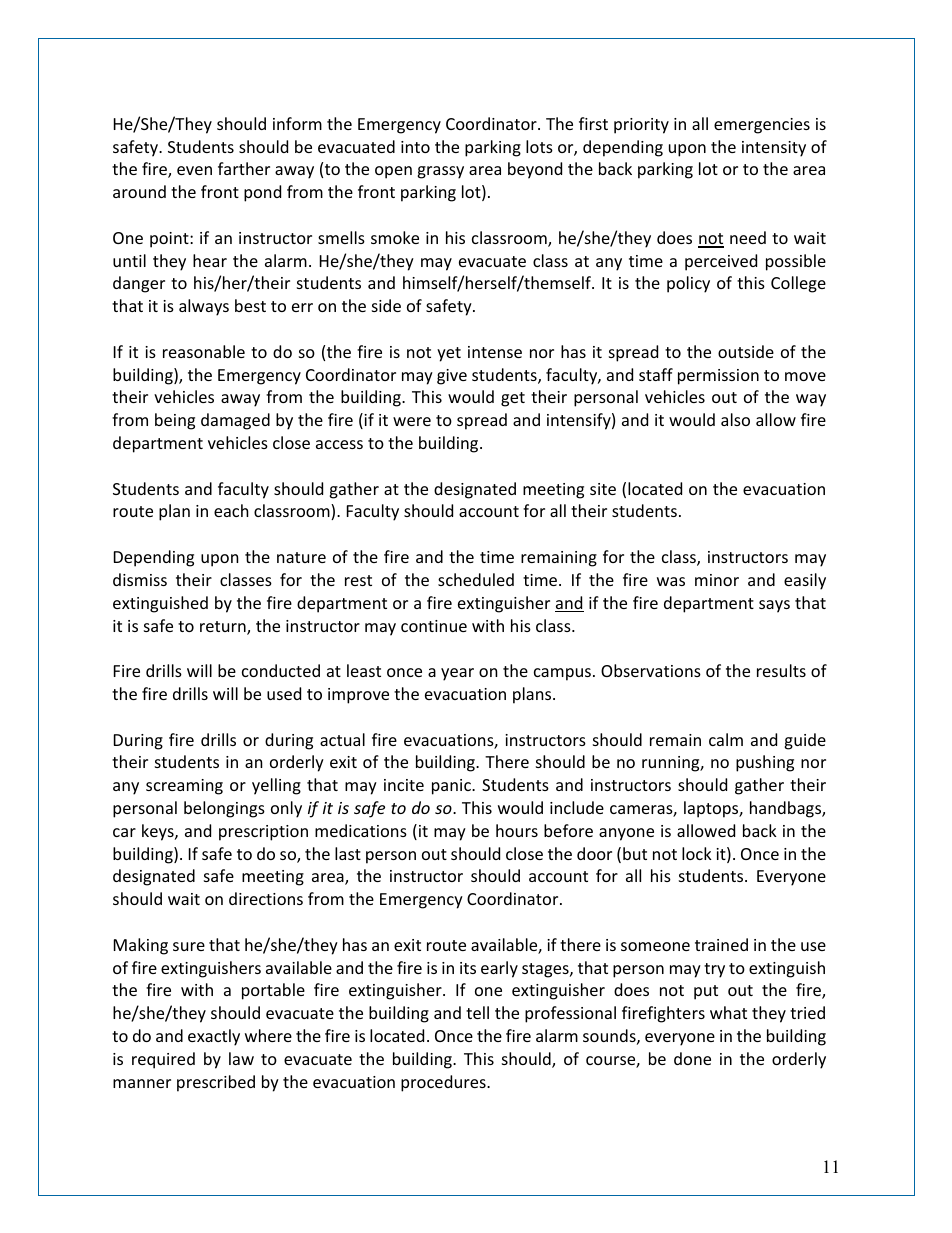 The width and height of the screenshot is (952, 1233). What do you see at coordinates (444, 1083) in the screenshot?
I see `procedures` at bounding box center [444, 1083].
